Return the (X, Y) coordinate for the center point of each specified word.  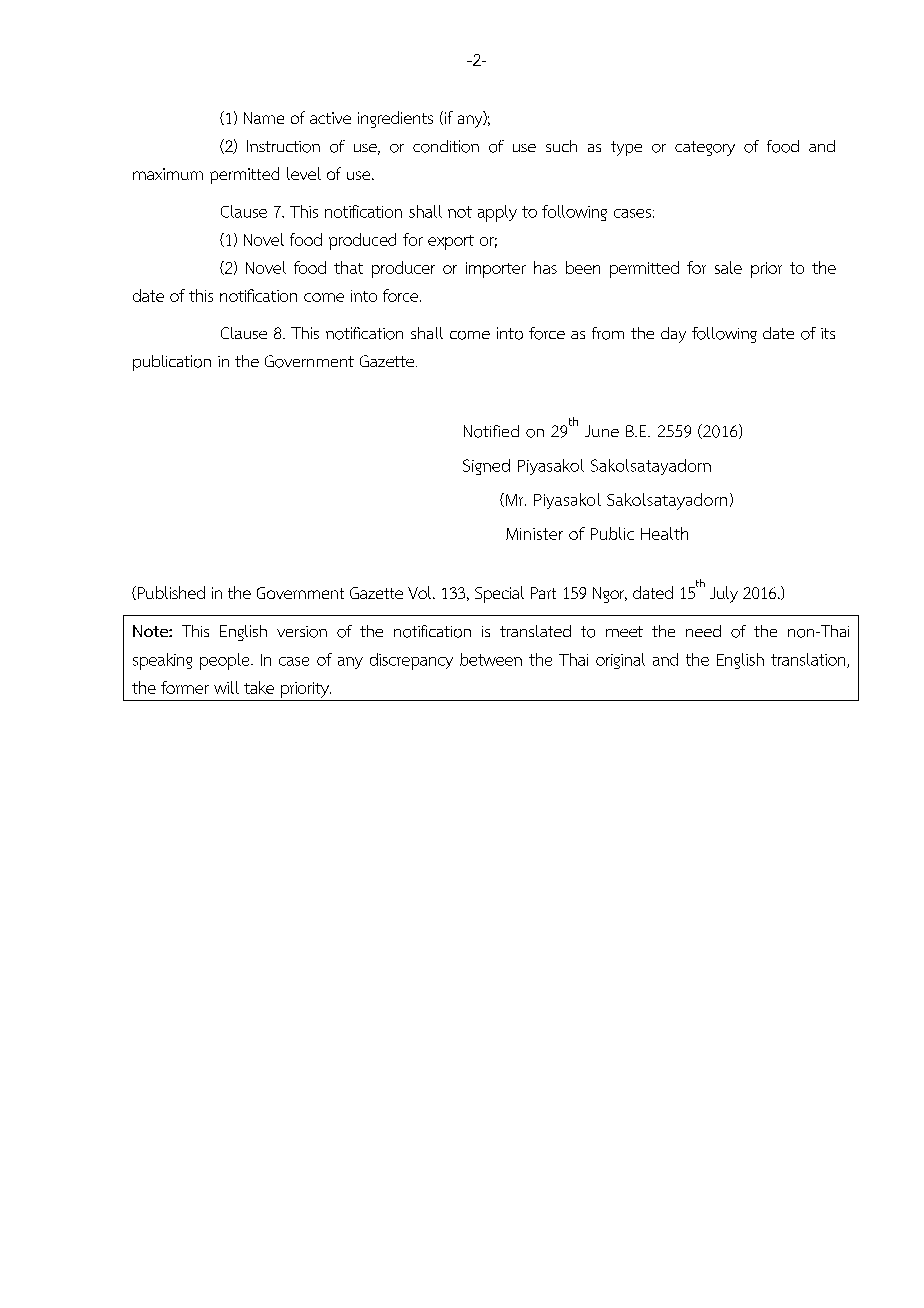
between (491, 659)
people (226, 661)
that (348, 267)
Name (264, 118)
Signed (486, 467)
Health (664, 533)
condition (446, 146)
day (673, 335)
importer (496, 270)
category (705, 148)
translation (809, 660)
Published (170, 593)
